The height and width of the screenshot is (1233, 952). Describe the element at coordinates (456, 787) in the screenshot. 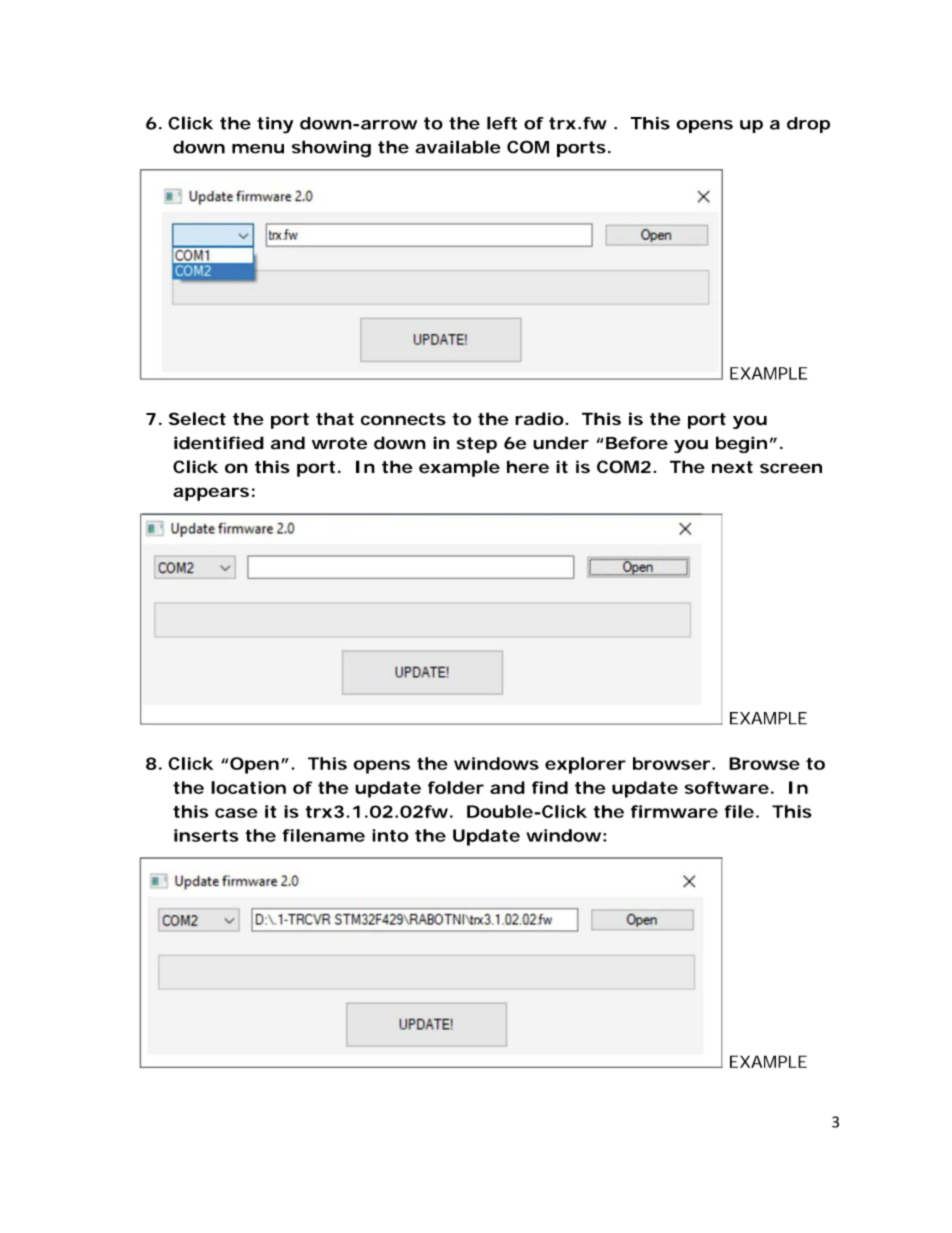

I see `folder` at that location.
